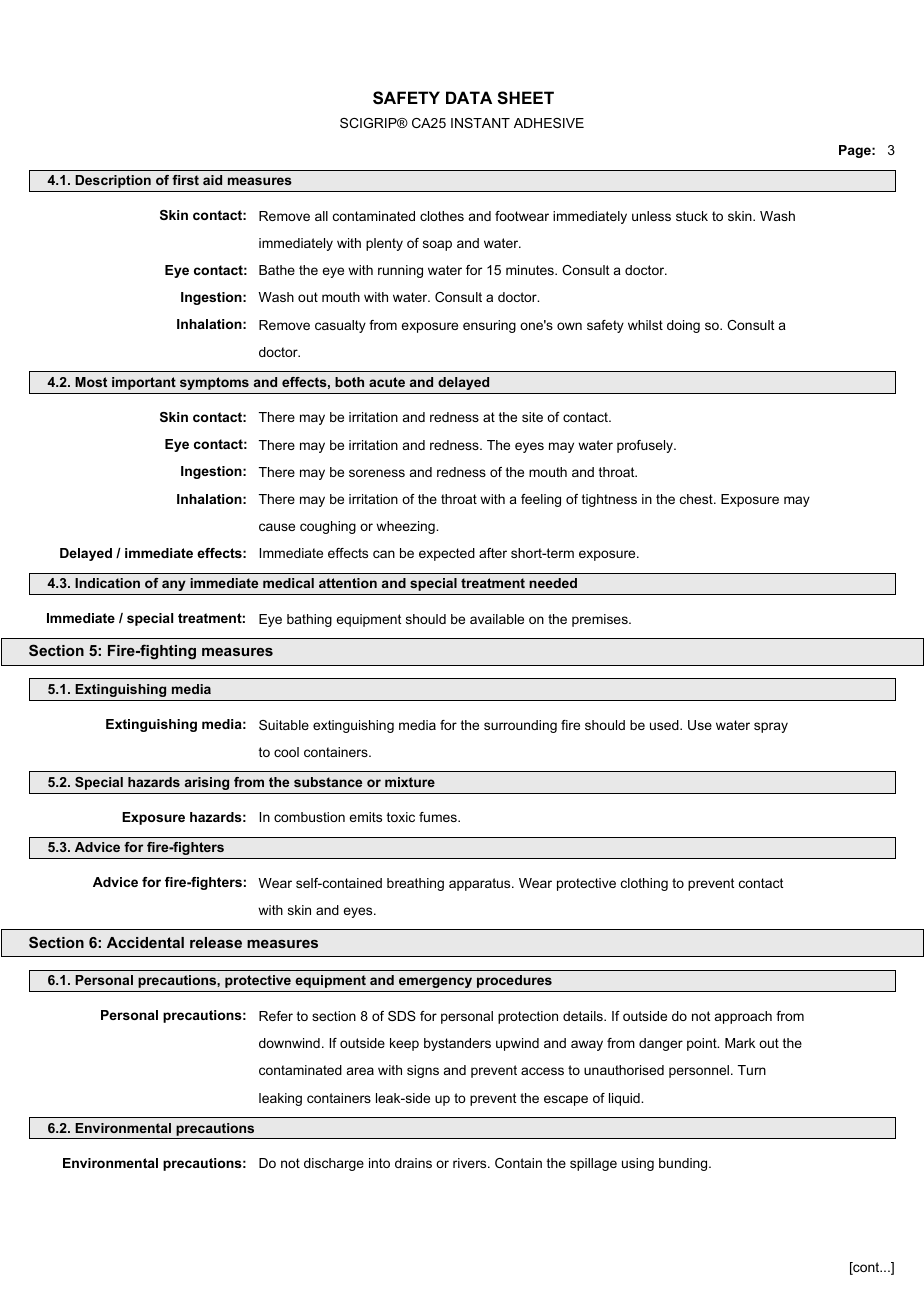  I want to click on important, so click(144, 383).
